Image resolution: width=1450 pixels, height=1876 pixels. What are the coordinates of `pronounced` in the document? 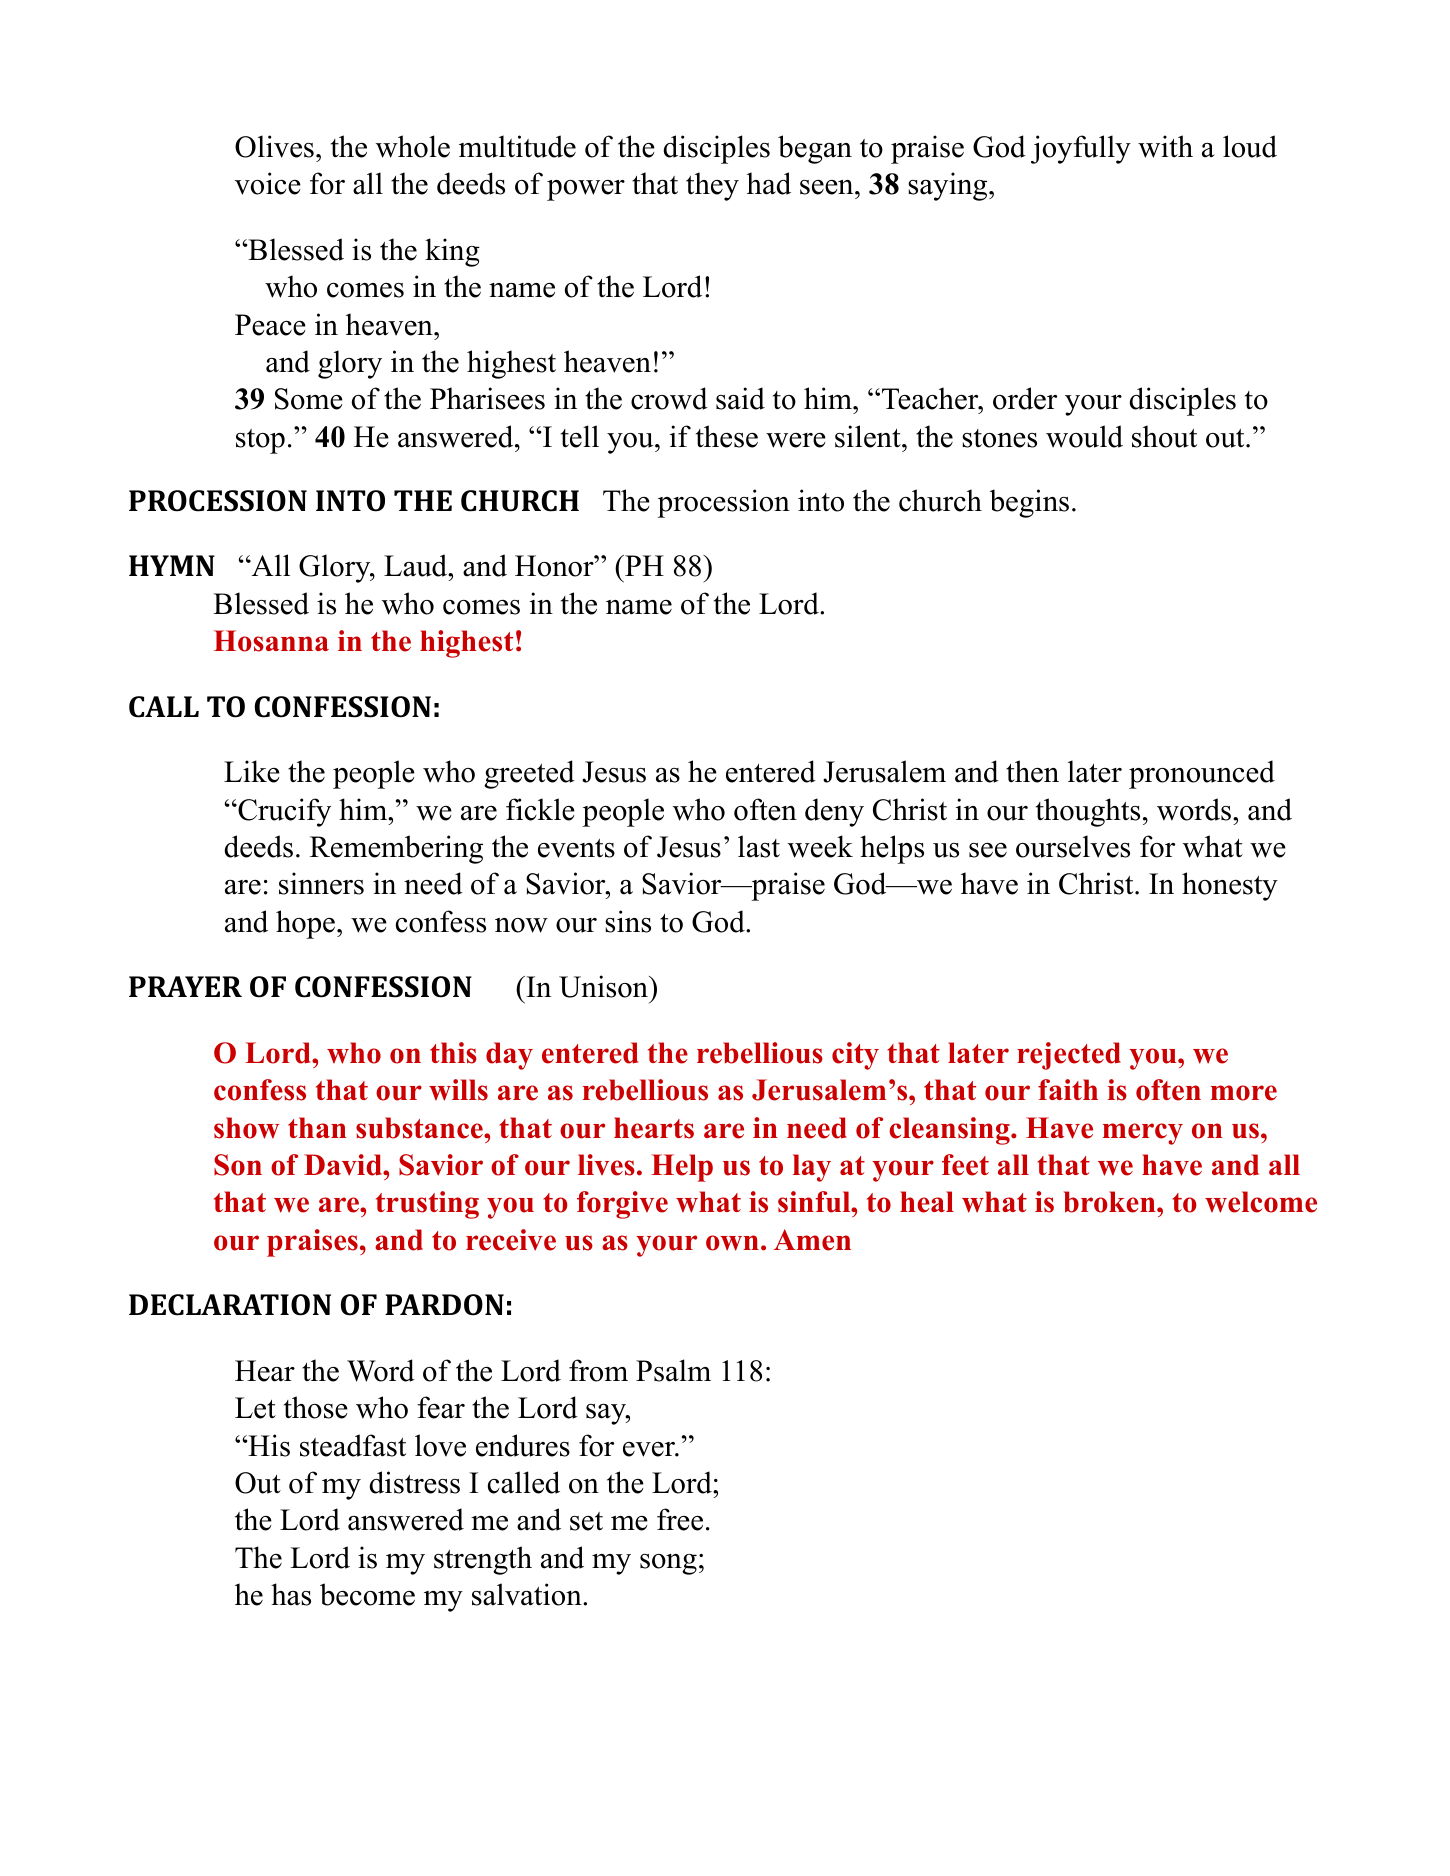 It's located at (1202, 774).
